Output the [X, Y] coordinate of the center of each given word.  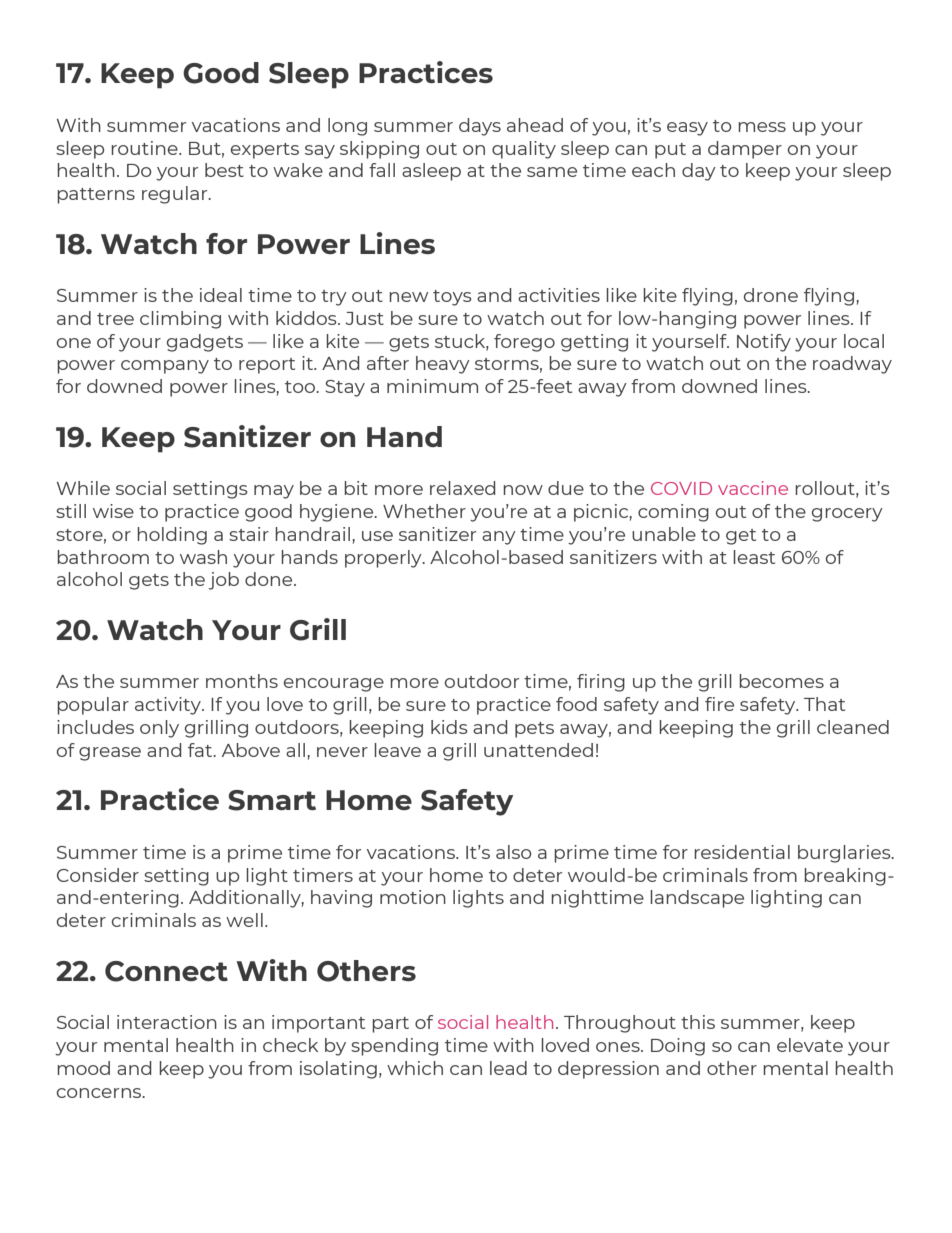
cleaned [853, 727]
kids [449, 727]
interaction [167, 1022]
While [83, 488]
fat [201, 750]
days [480, 127]
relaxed [463, 488]
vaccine [753, 488]
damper [745, 150]
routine [145, 148]
